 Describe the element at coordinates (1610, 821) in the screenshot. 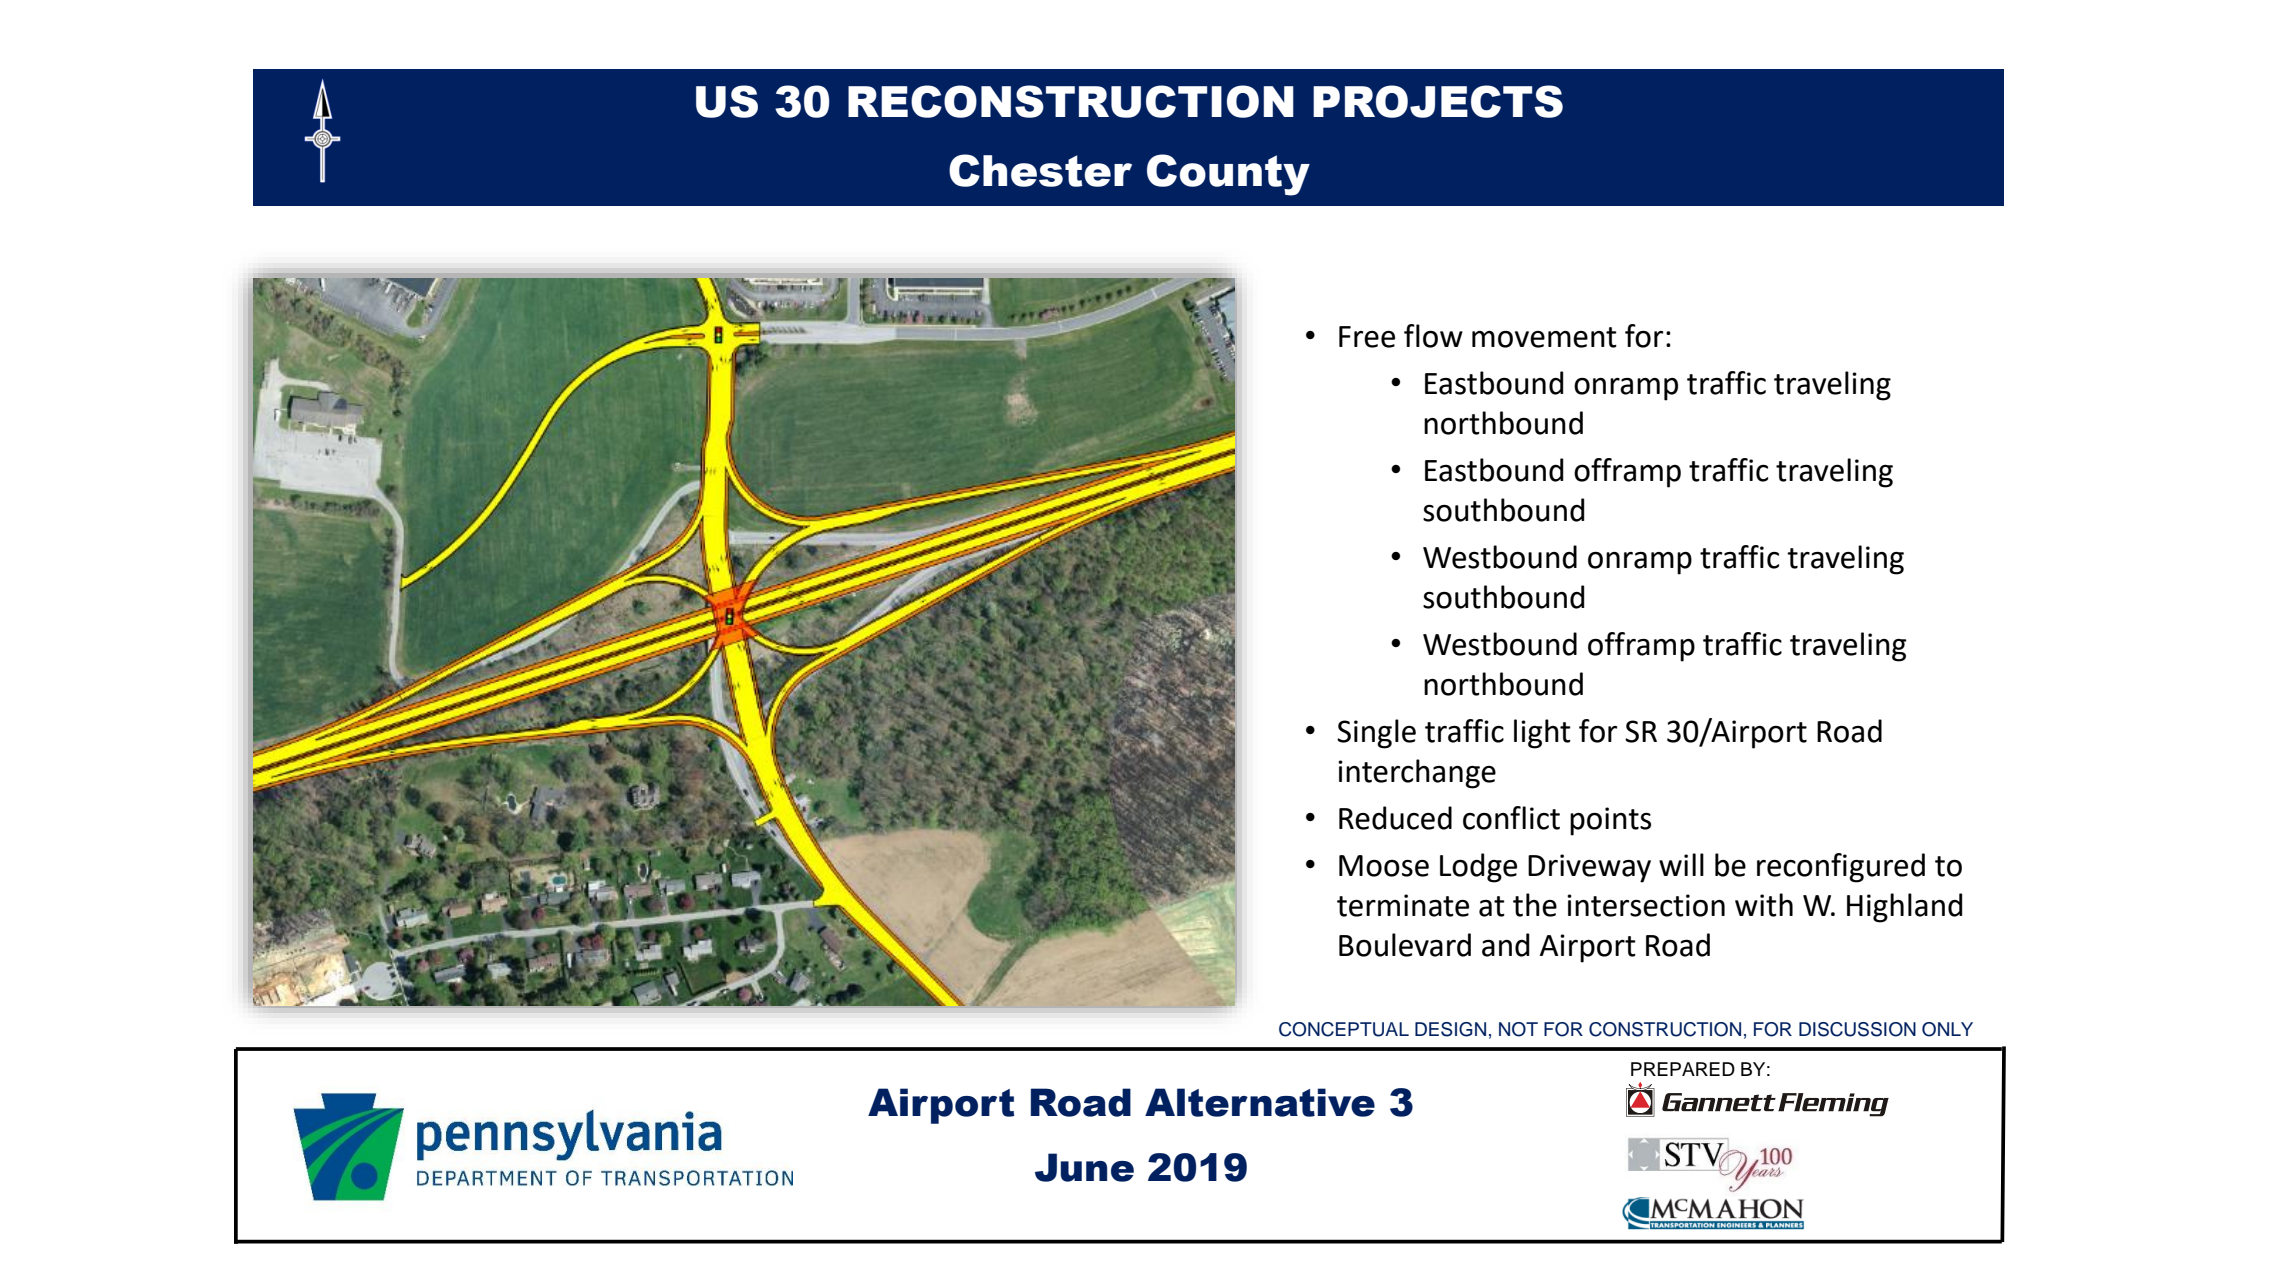

I see `points` at that location.
